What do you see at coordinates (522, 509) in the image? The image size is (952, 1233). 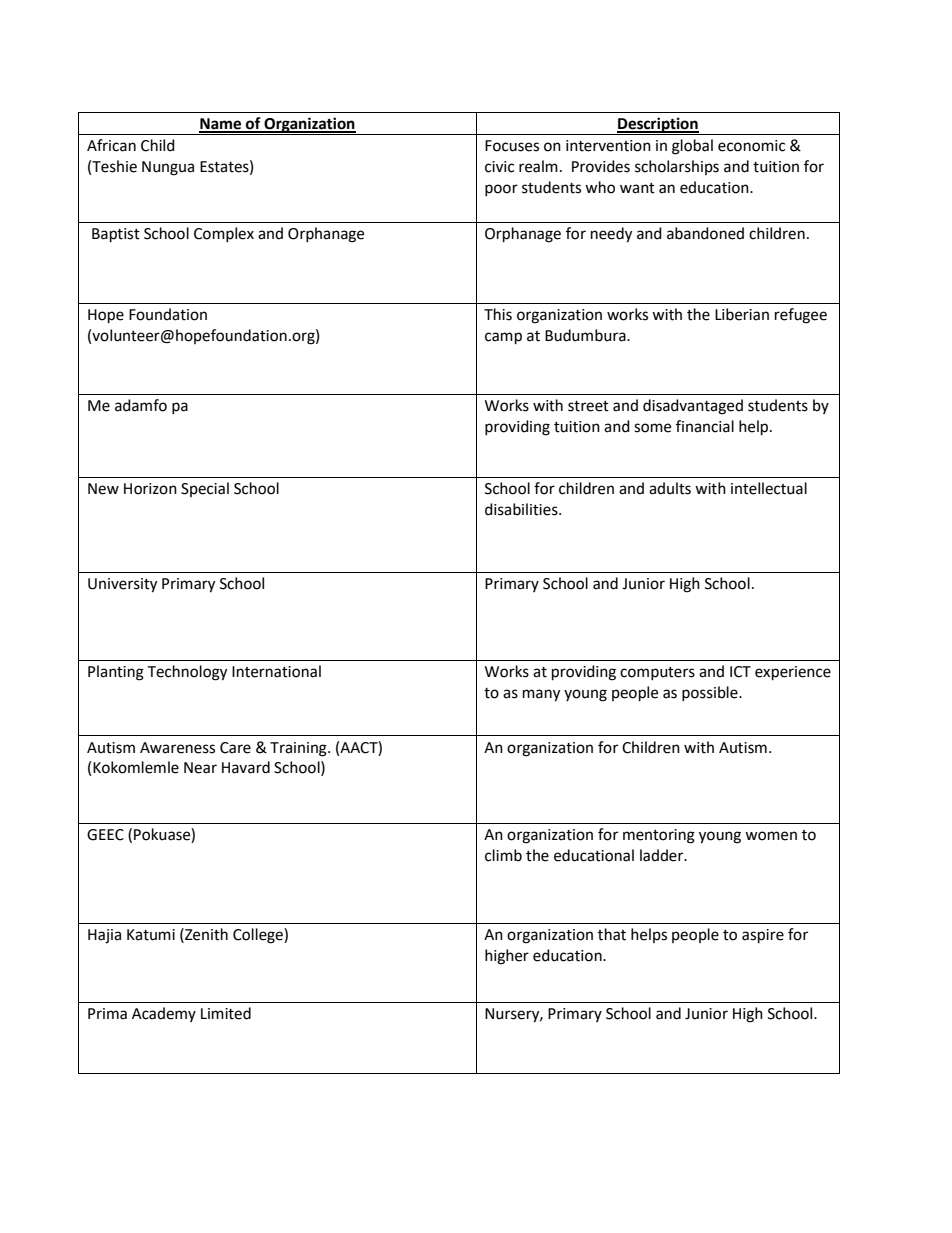 I see `disabilities` at bounding box center [522, 509].
